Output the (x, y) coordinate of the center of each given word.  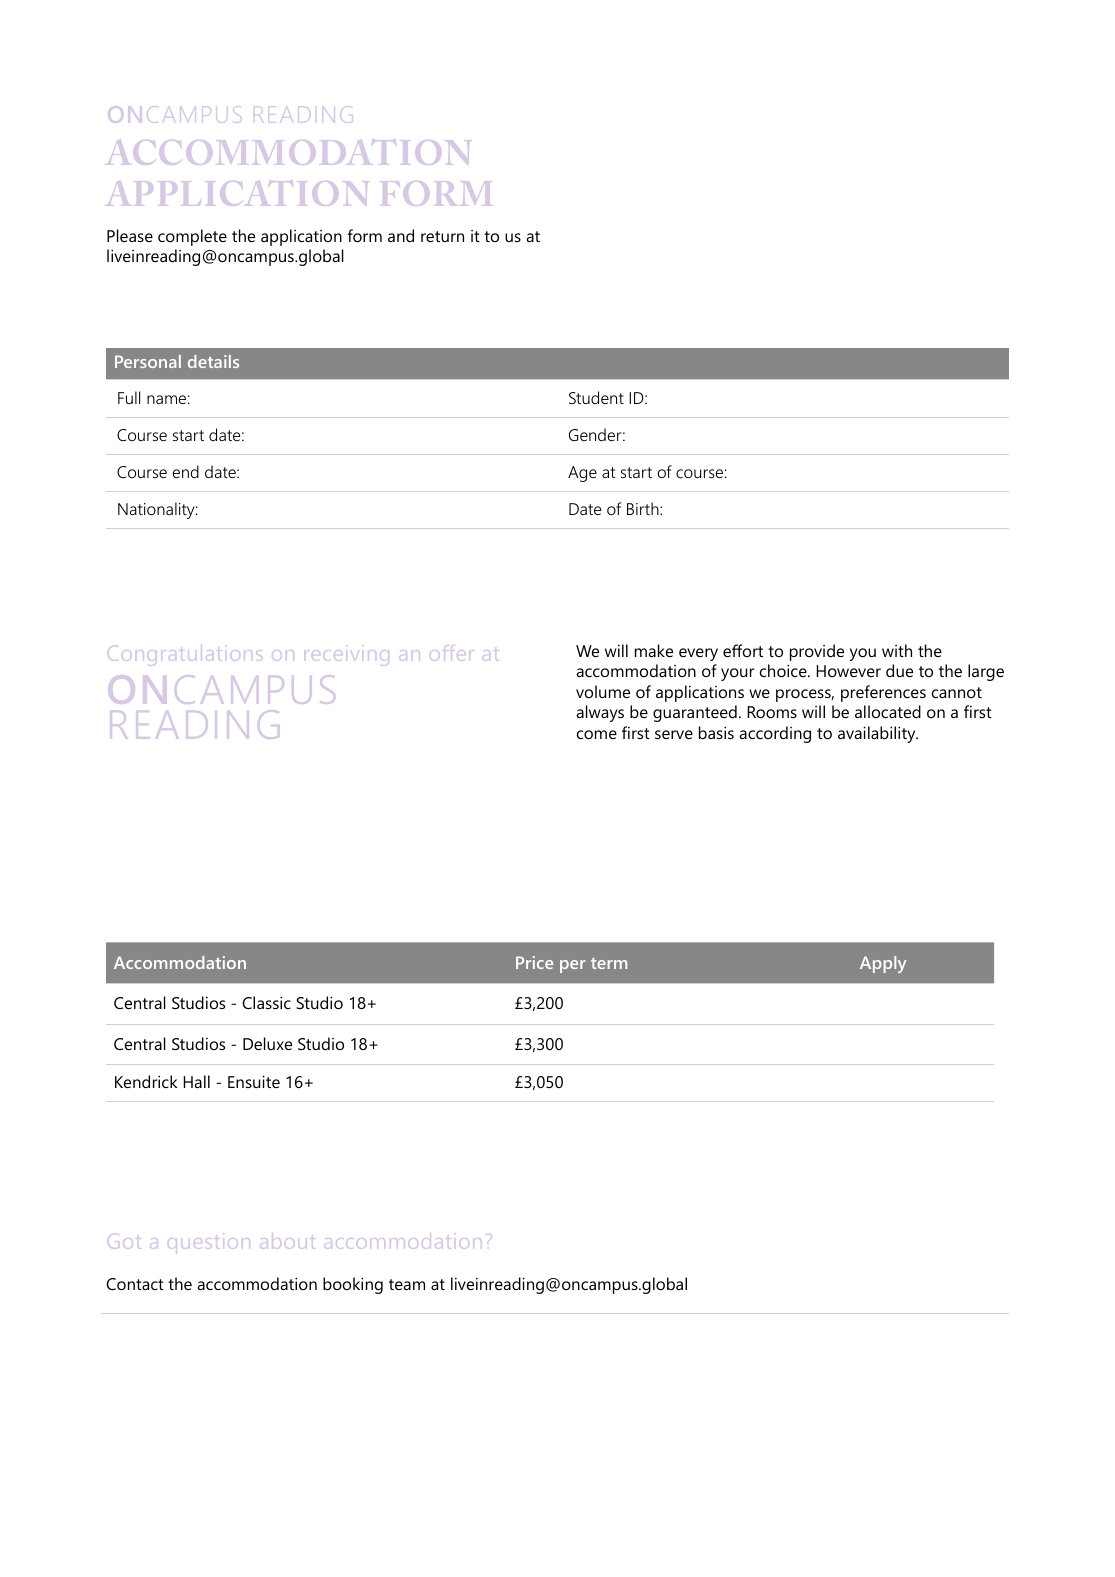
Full (129, 397)
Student (596, 397)
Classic (266, 1002)
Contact (135, 1284)
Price (534, 962)
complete (192, 237)
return (442, 236)
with (897, 650)
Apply (883, 964)
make (654, 650)
